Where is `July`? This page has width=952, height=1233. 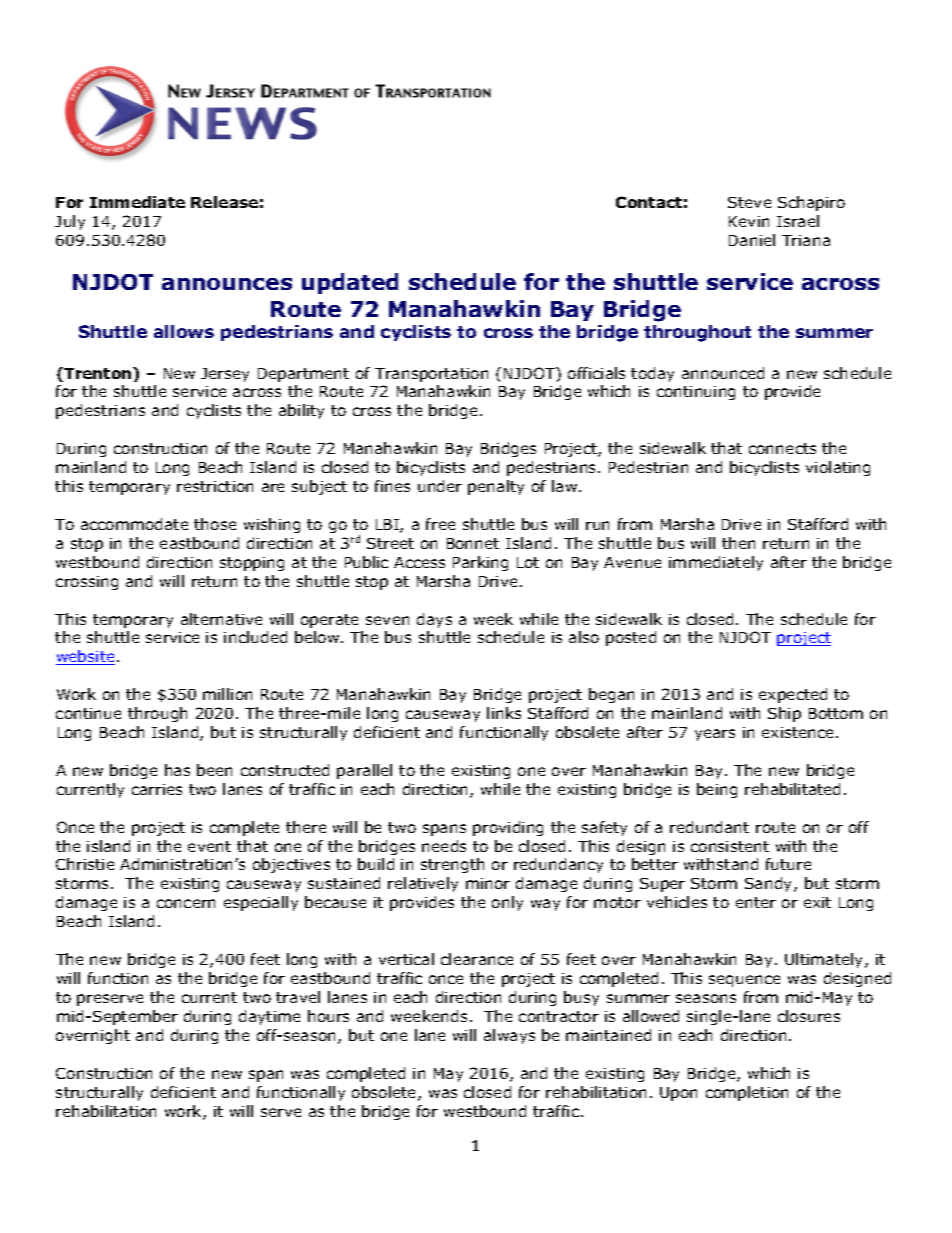 July is located at coordinates (70, 222).
